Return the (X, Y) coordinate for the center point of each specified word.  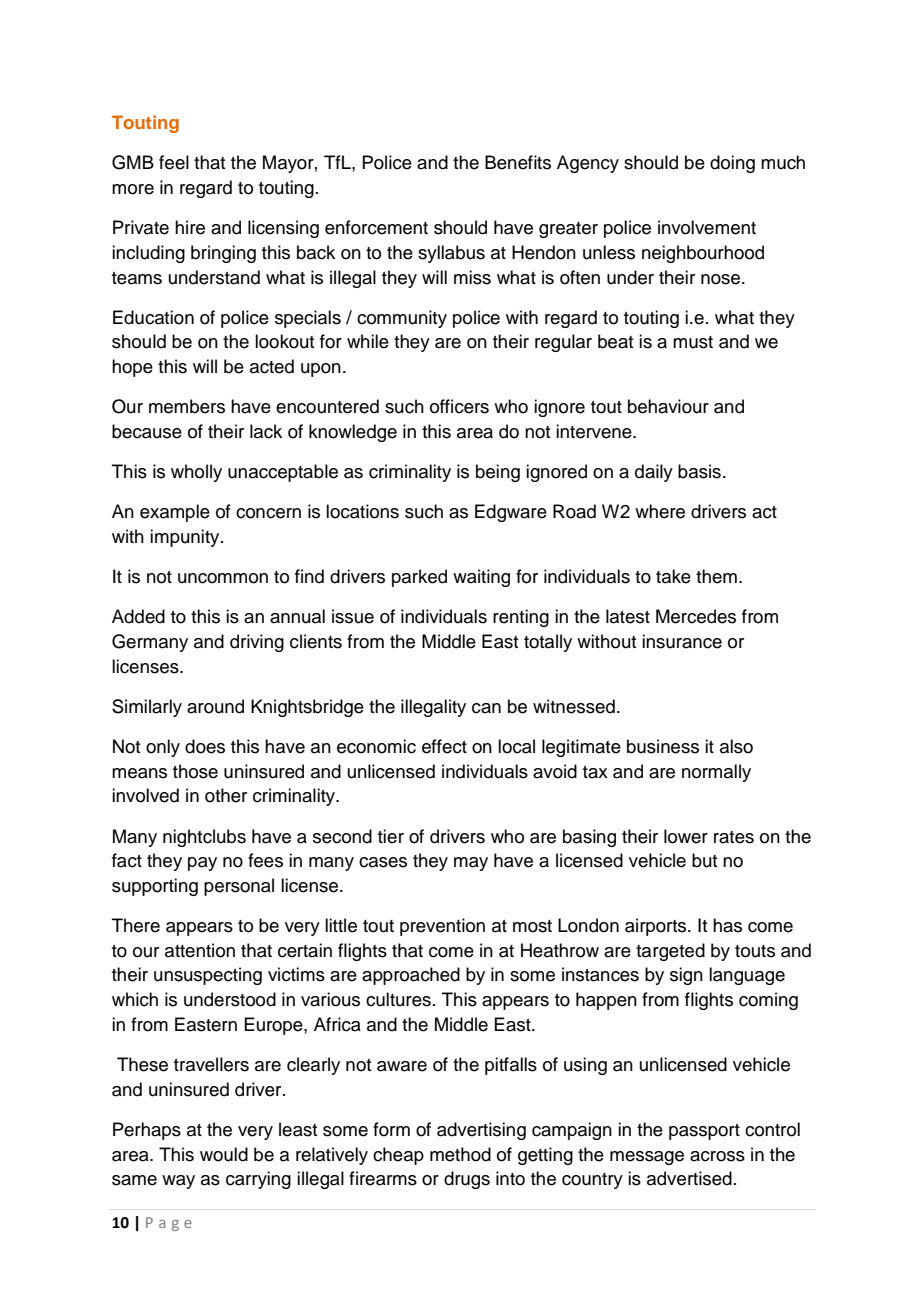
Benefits (518, 162)
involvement (707, 227)
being (498, 473)
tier (391, 836)
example (175, 513)
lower (686, 836)
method (460, 1154)
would (224, 1154)
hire (190, 227)
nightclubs (204, 838)
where (660, 511)
